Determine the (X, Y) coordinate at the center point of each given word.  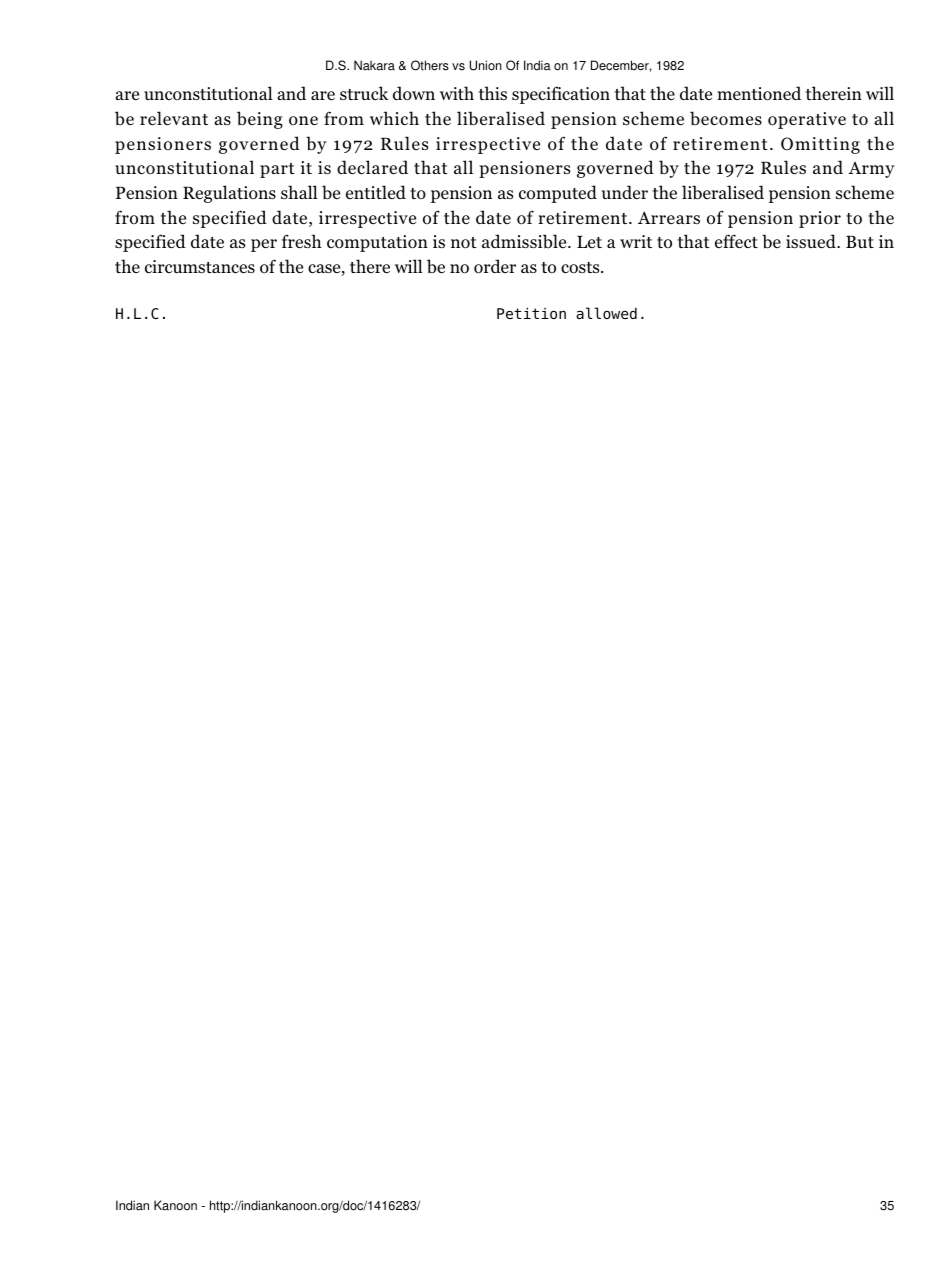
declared (372, 167)
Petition (531, 313)
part (277, 170)
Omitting (820, 145)
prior (820, 219)
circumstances (200, 266)
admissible (525, 241)
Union (486, 65)
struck (364, 93)
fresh (302, 241)
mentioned (759, 93)
